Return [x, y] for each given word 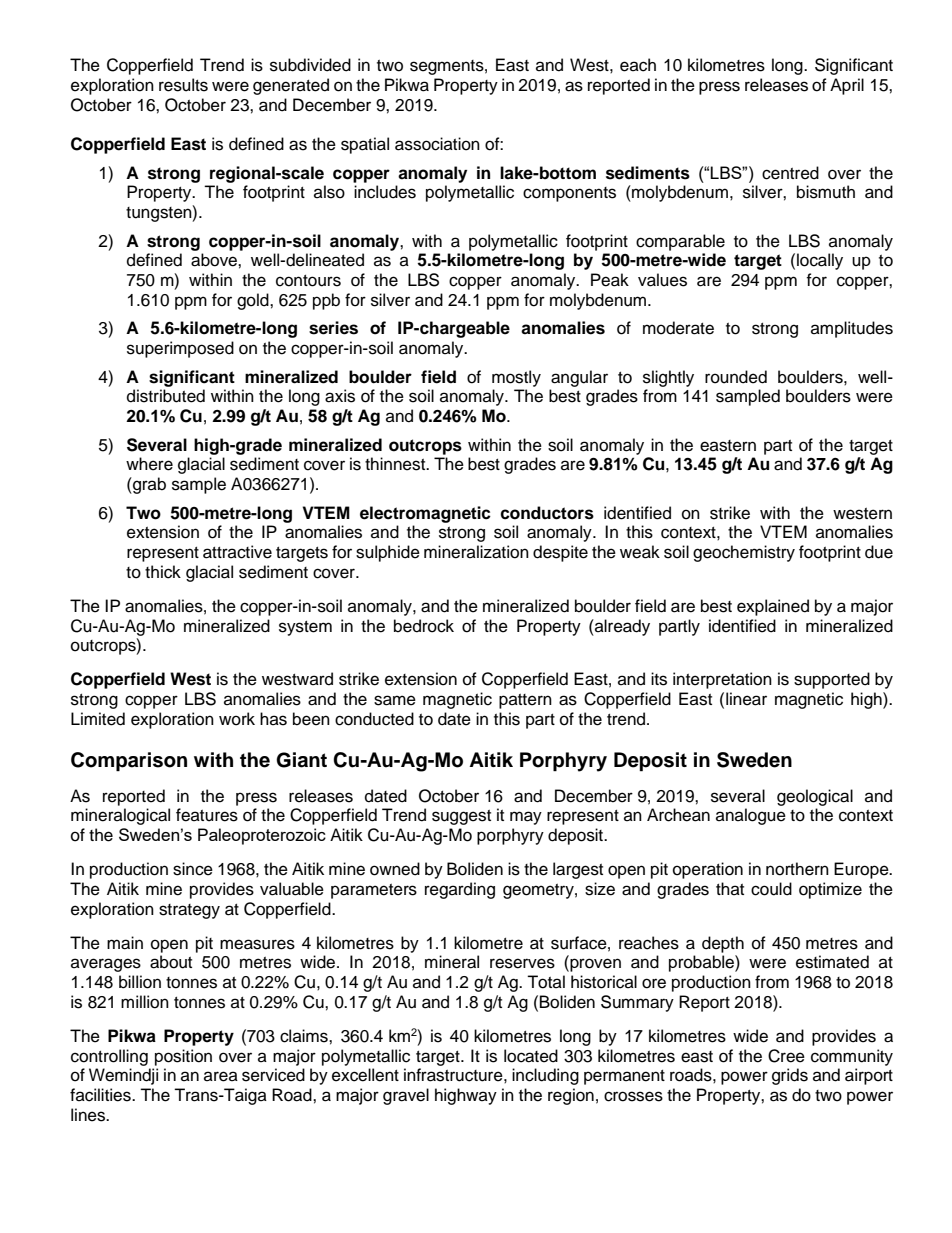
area [221, 1076]
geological [815, 797]
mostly [516, 378]
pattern [525, 701]
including [545, 1076]
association [437, 144]
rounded [736, 377]
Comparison [129, 762]
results [183, 85]
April [847, 86]
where [149, 464]
